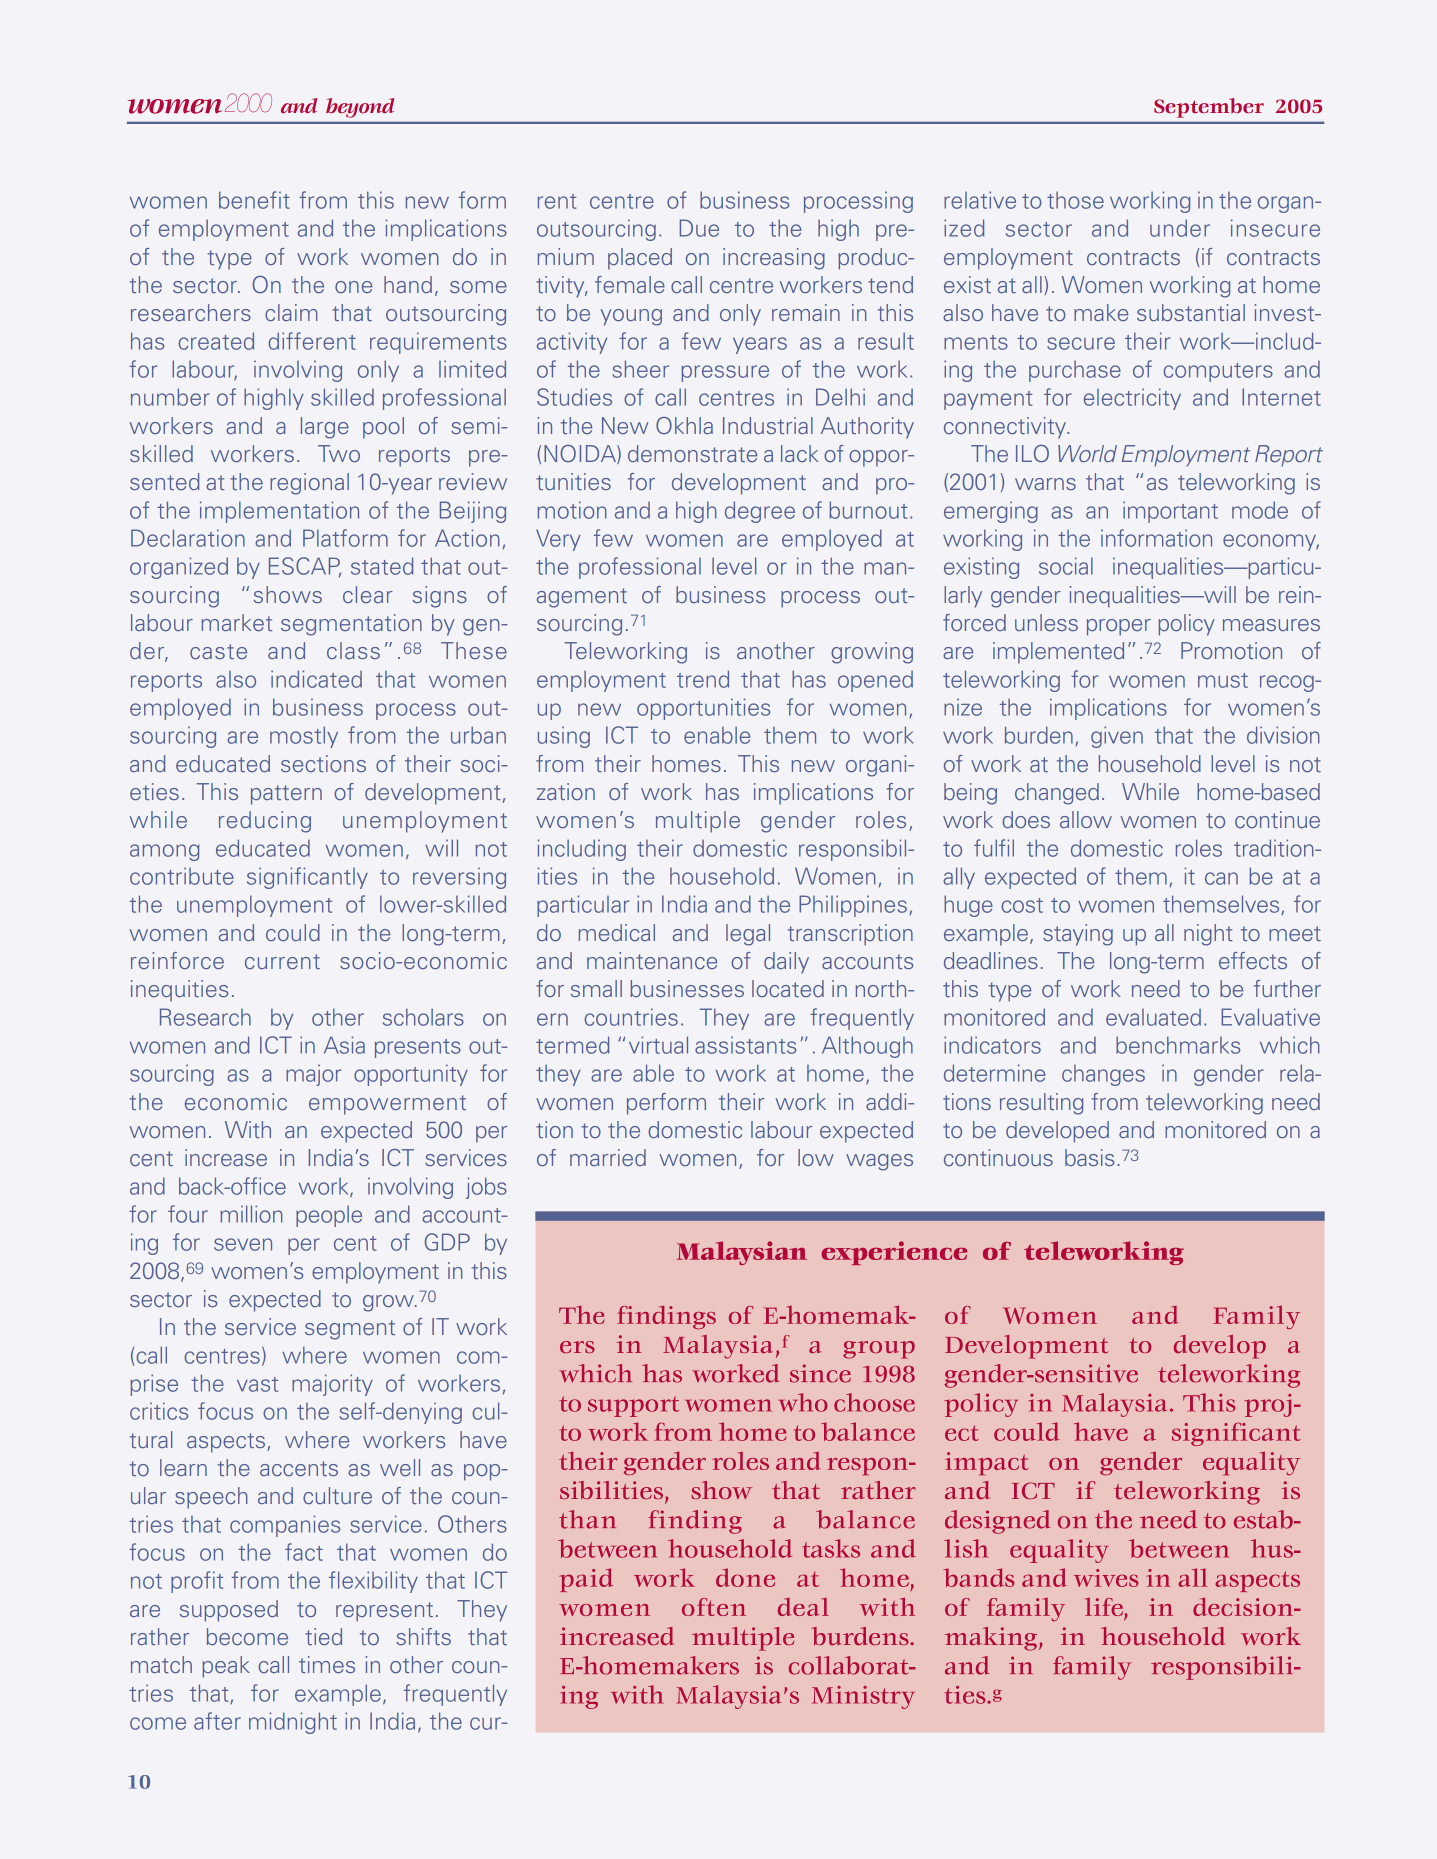  Describe the element at coordinates (309, 484) in the image. I see `regional` at that location.
